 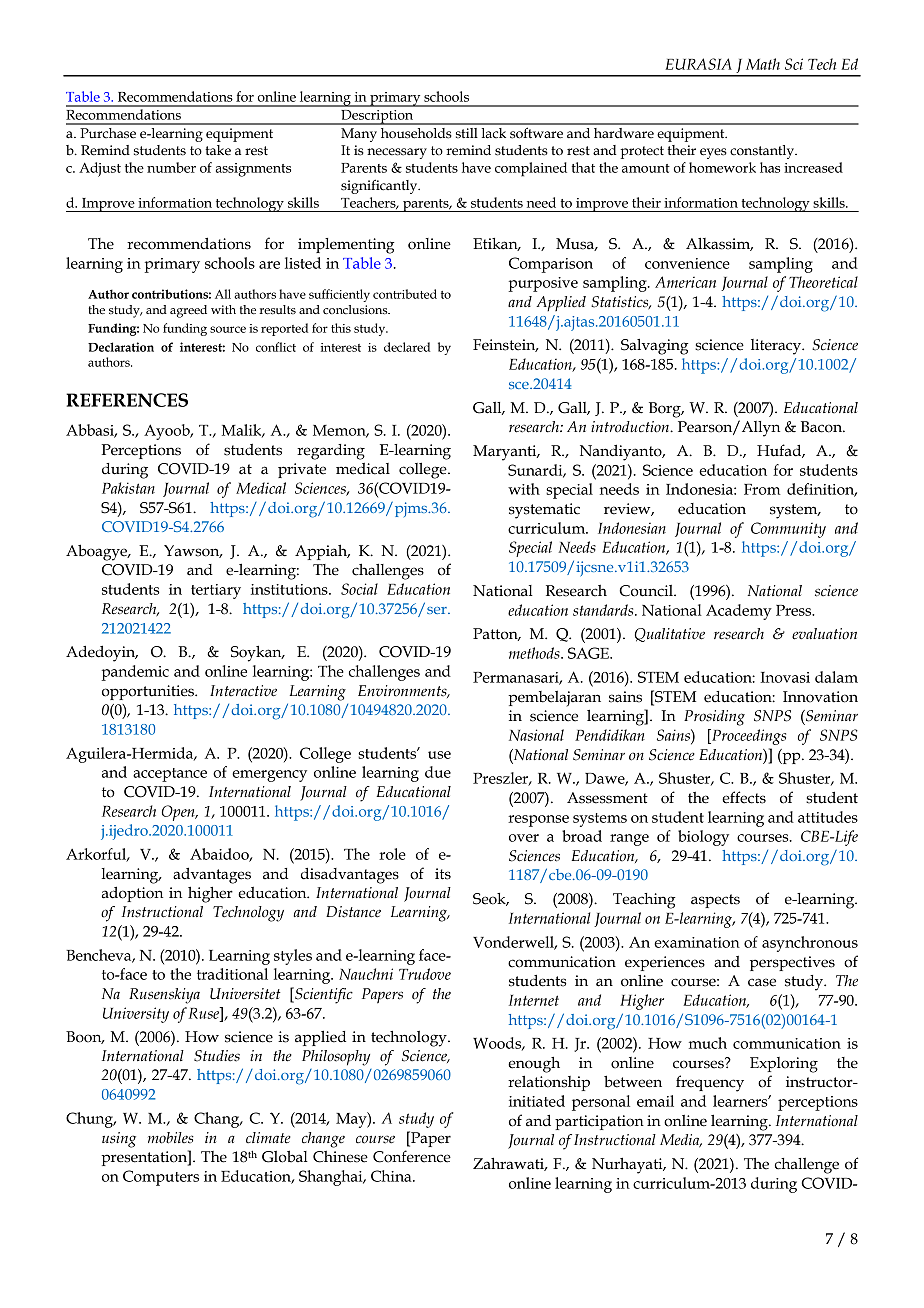 I want to click on mobiles, so click(x=171, y=1138).
